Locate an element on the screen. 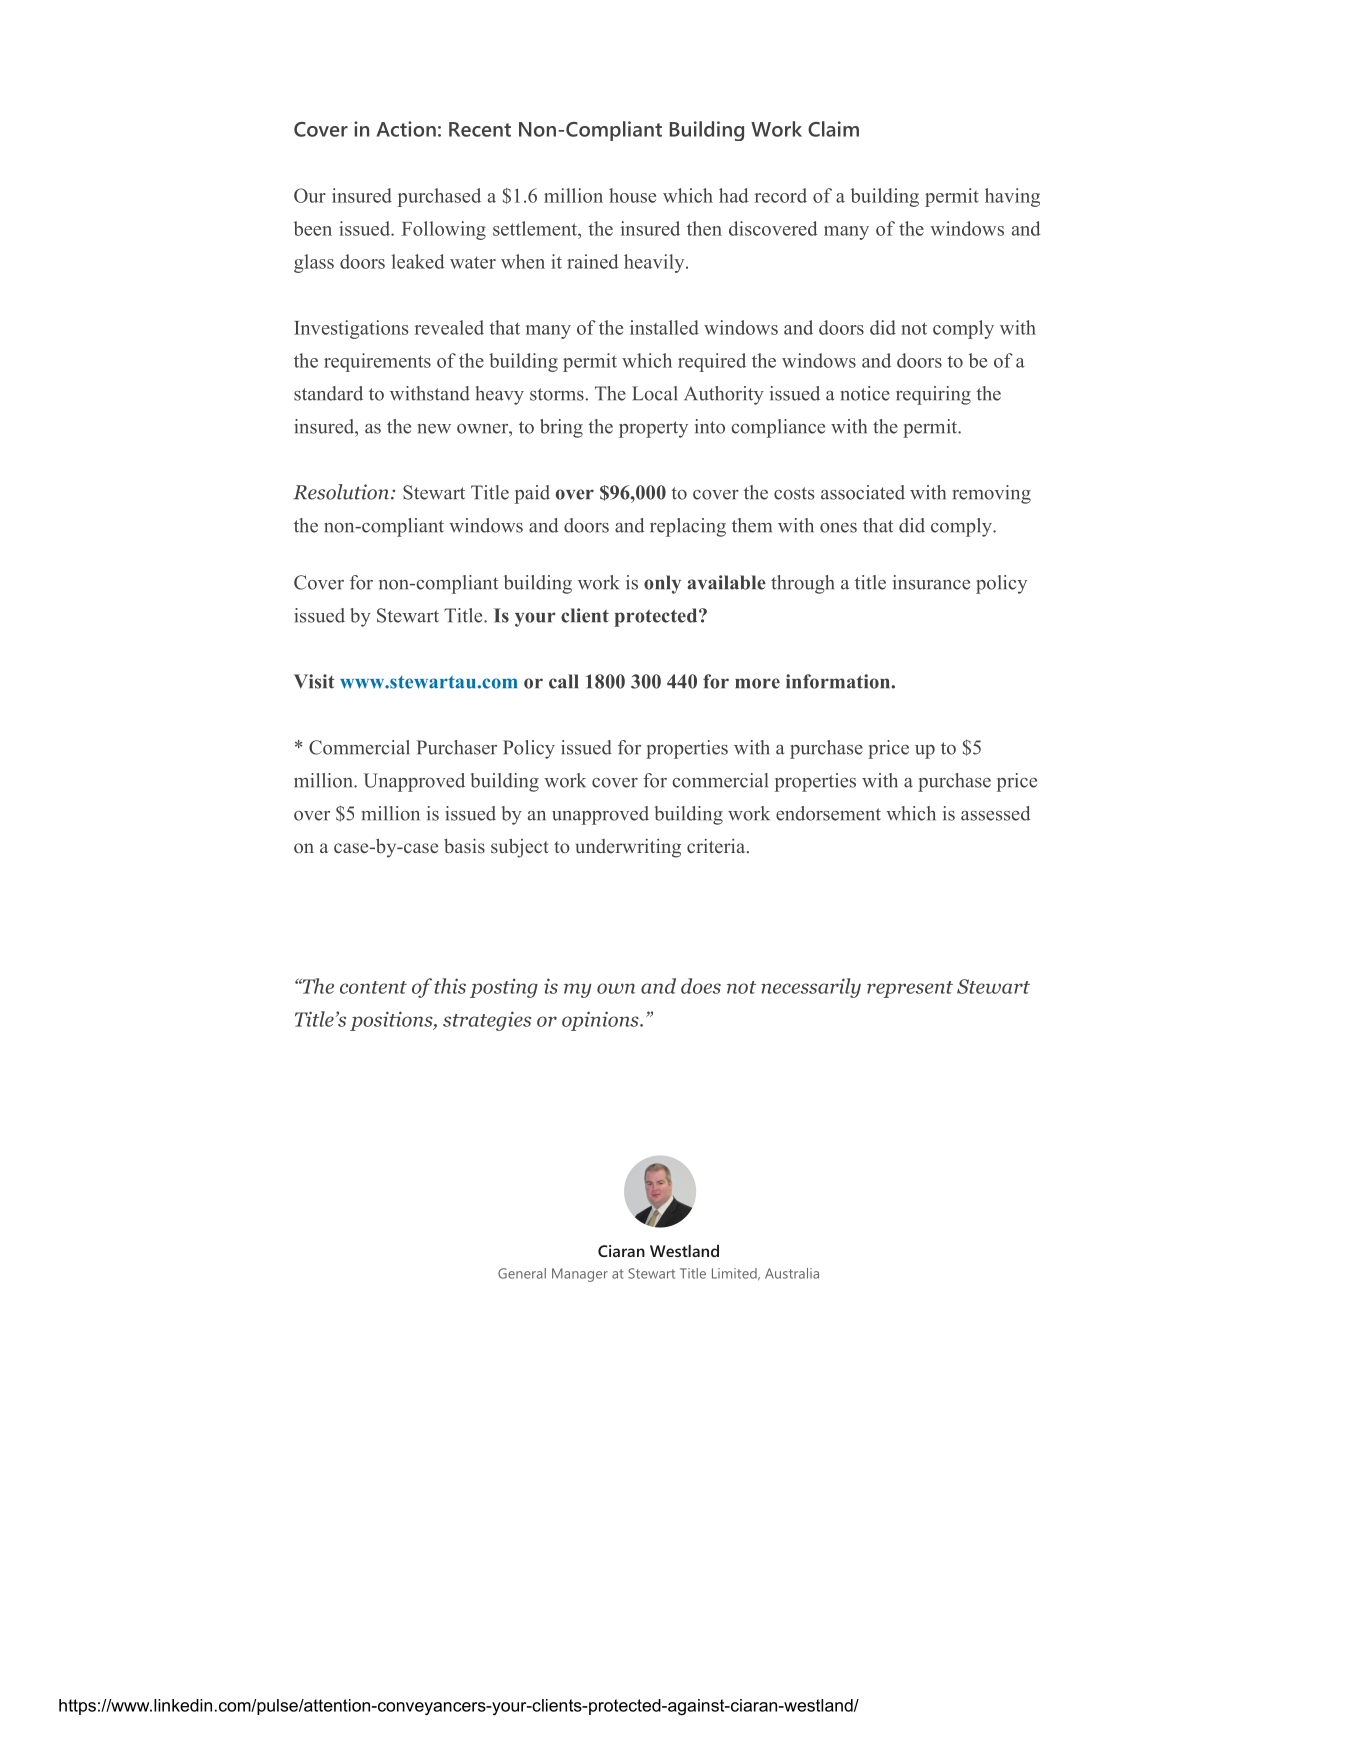 The width and height of the screenshot is (1350, 1749). information is located at coordinates (839, 681).
